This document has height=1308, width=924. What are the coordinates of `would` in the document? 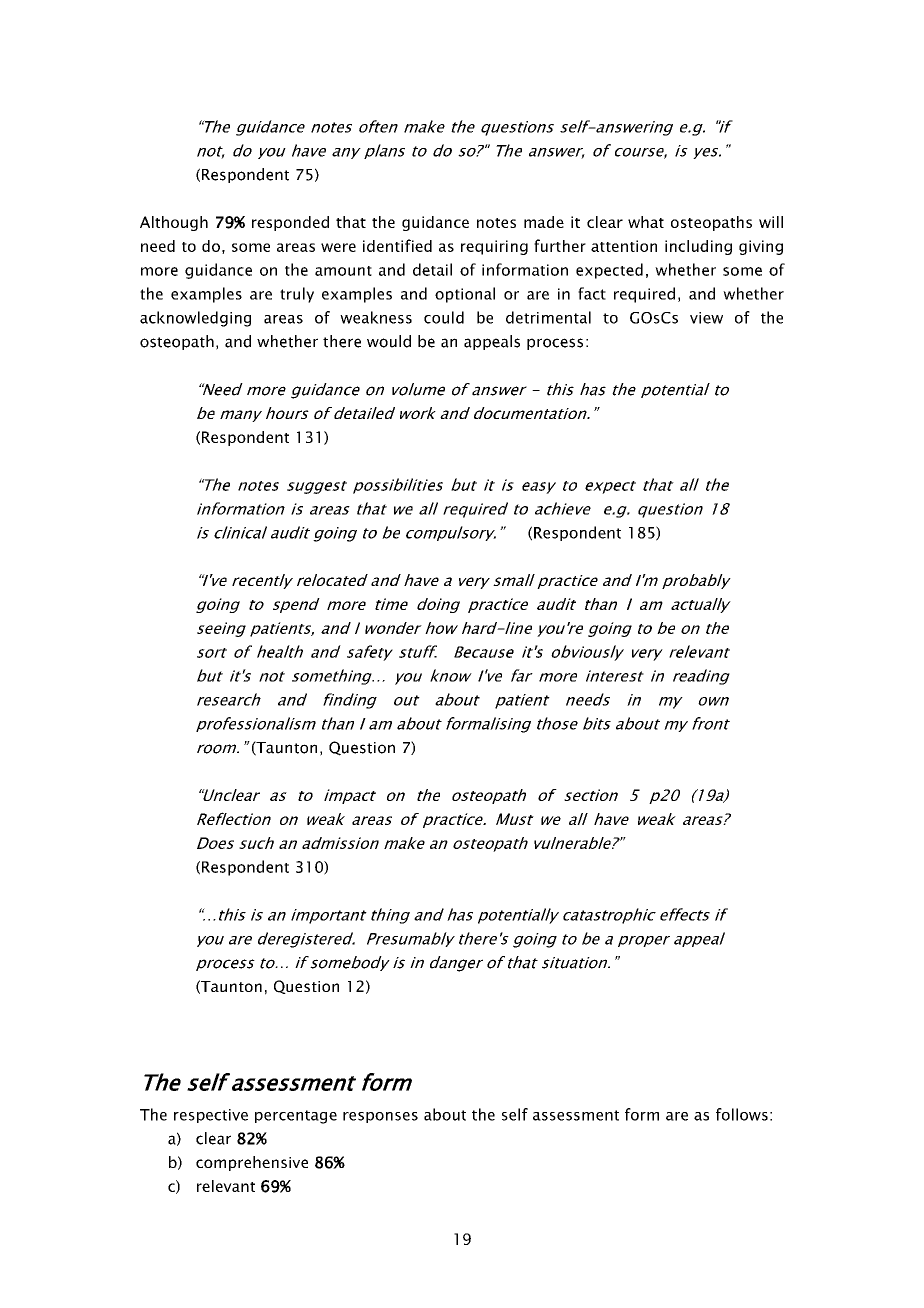 It's located at (389, 341).
